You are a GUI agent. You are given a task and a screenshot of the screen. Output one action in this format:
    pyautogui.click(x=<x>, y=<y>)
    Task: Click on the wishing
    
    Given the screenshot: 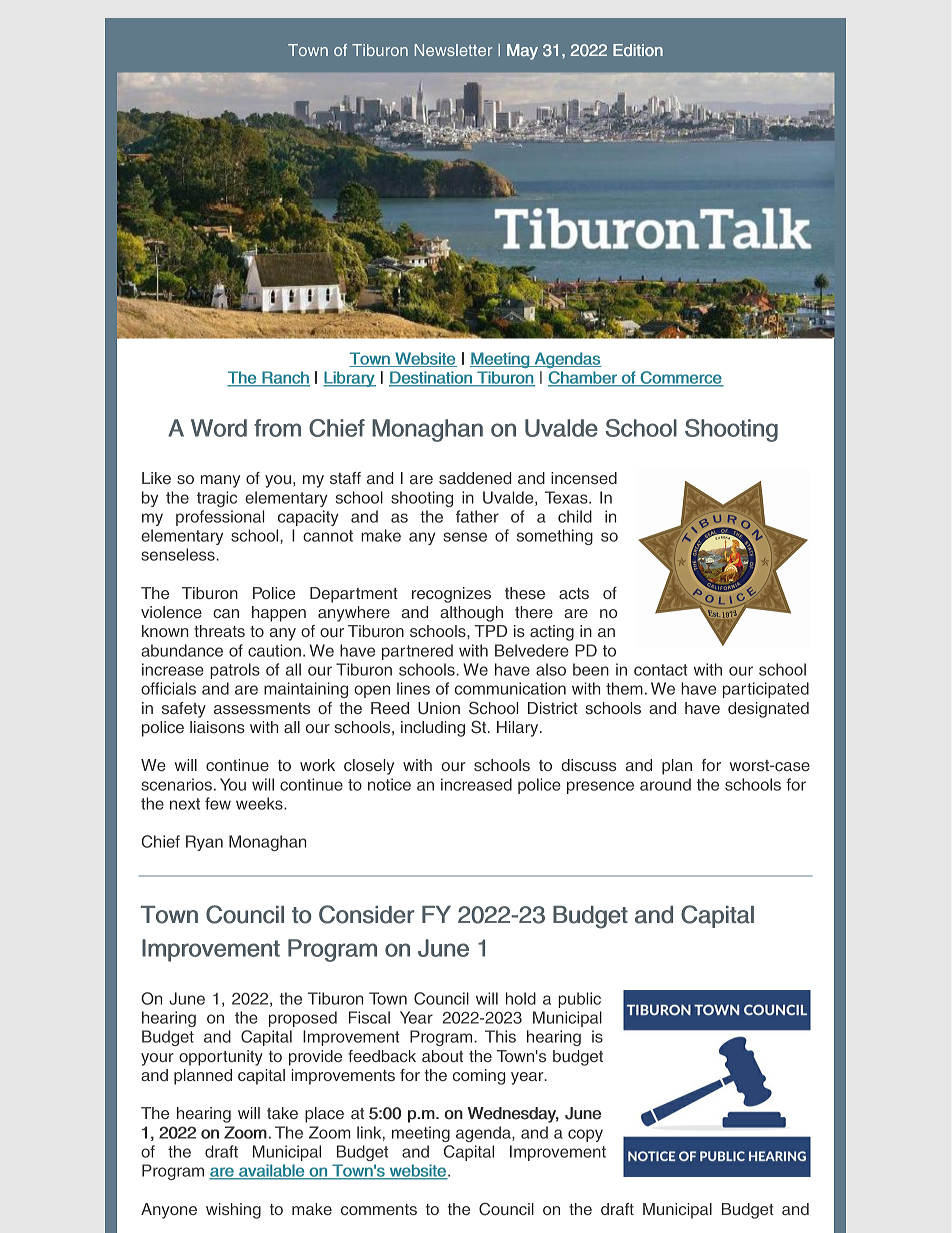 What is the action you would take?
    pyautogui.click(x=233, y=1211)
